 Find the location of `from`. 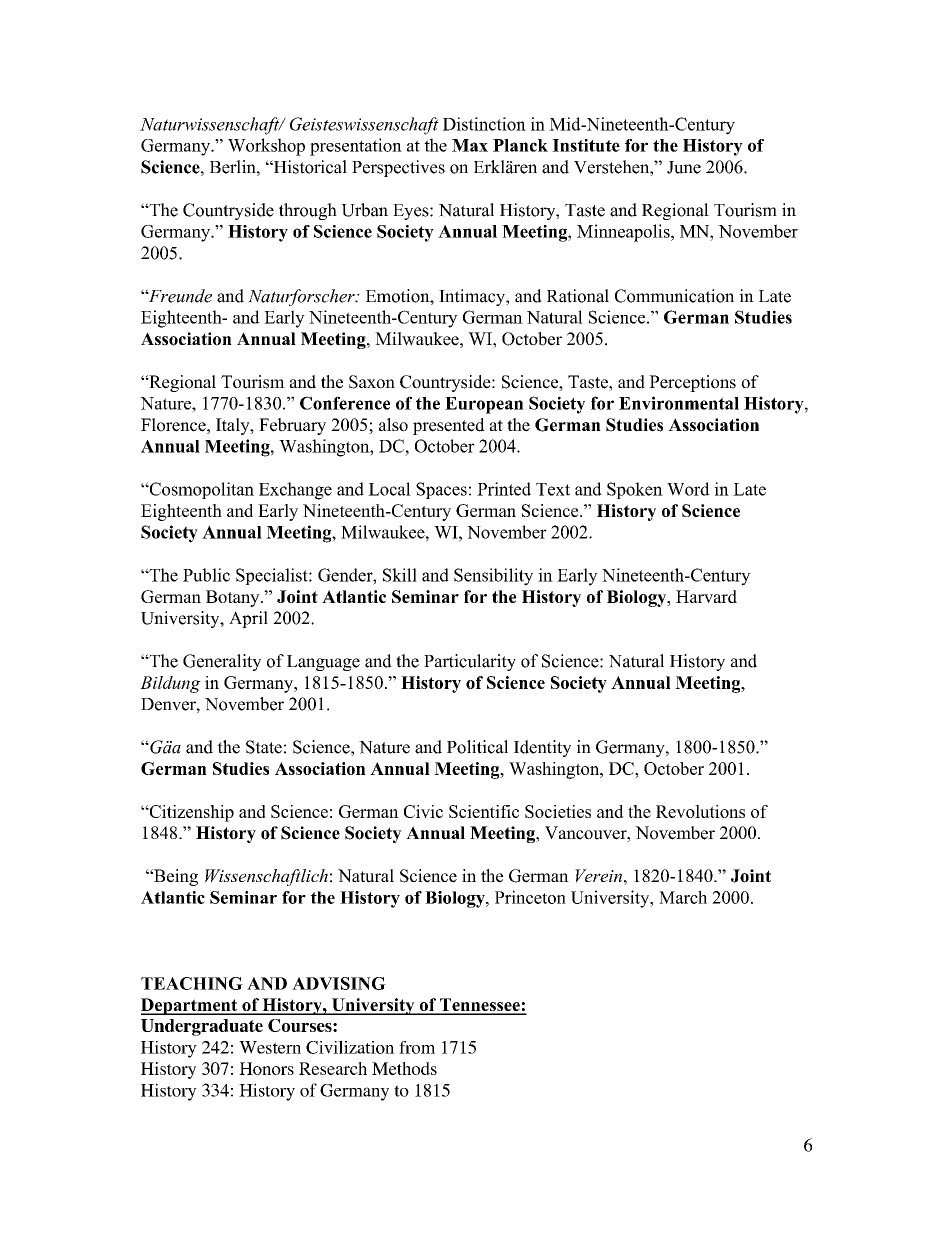

from is located at coordinates (417, 1047).
